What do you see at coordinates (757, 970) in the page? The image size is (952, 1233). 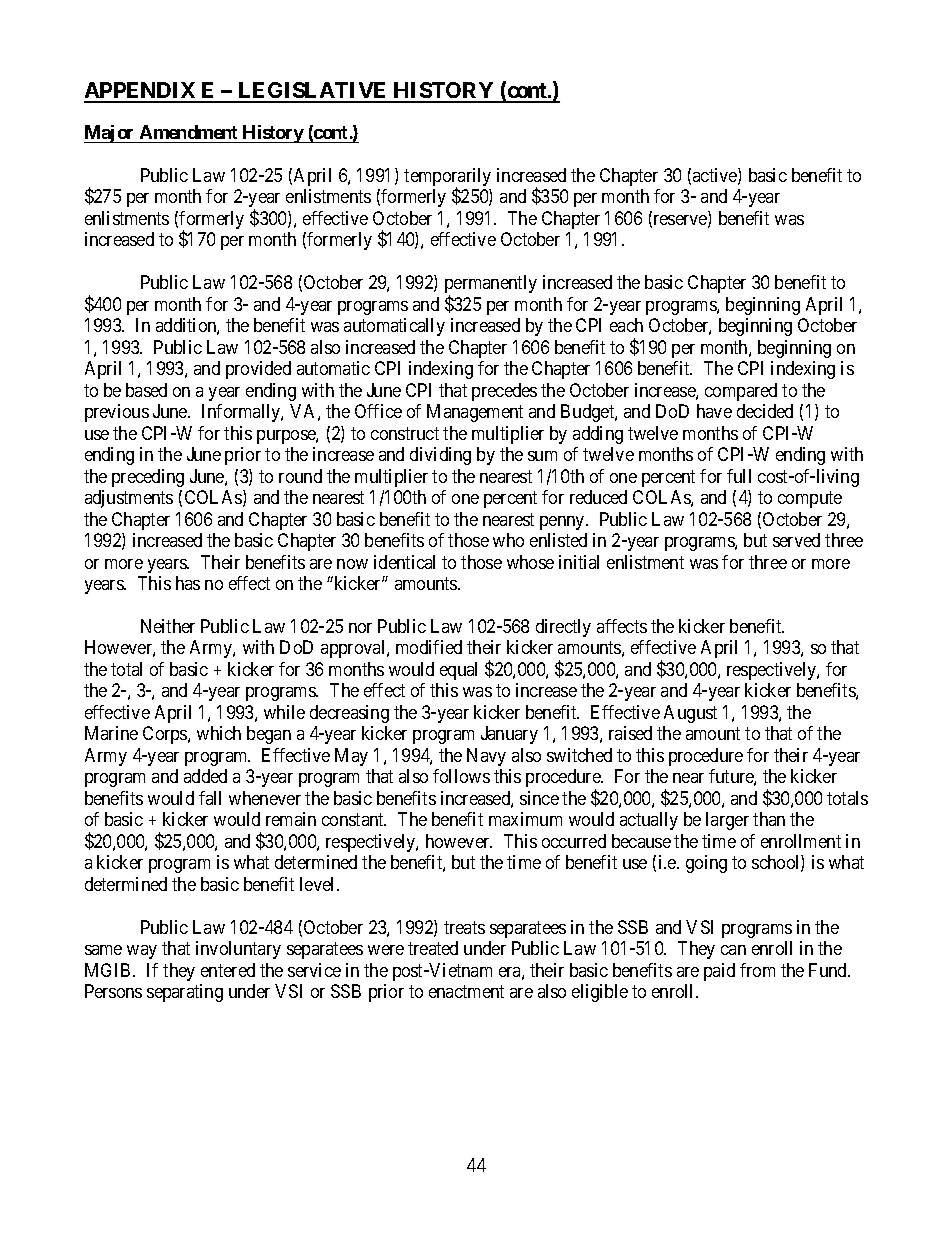 I see `from` at bounding box center [757, 970].
